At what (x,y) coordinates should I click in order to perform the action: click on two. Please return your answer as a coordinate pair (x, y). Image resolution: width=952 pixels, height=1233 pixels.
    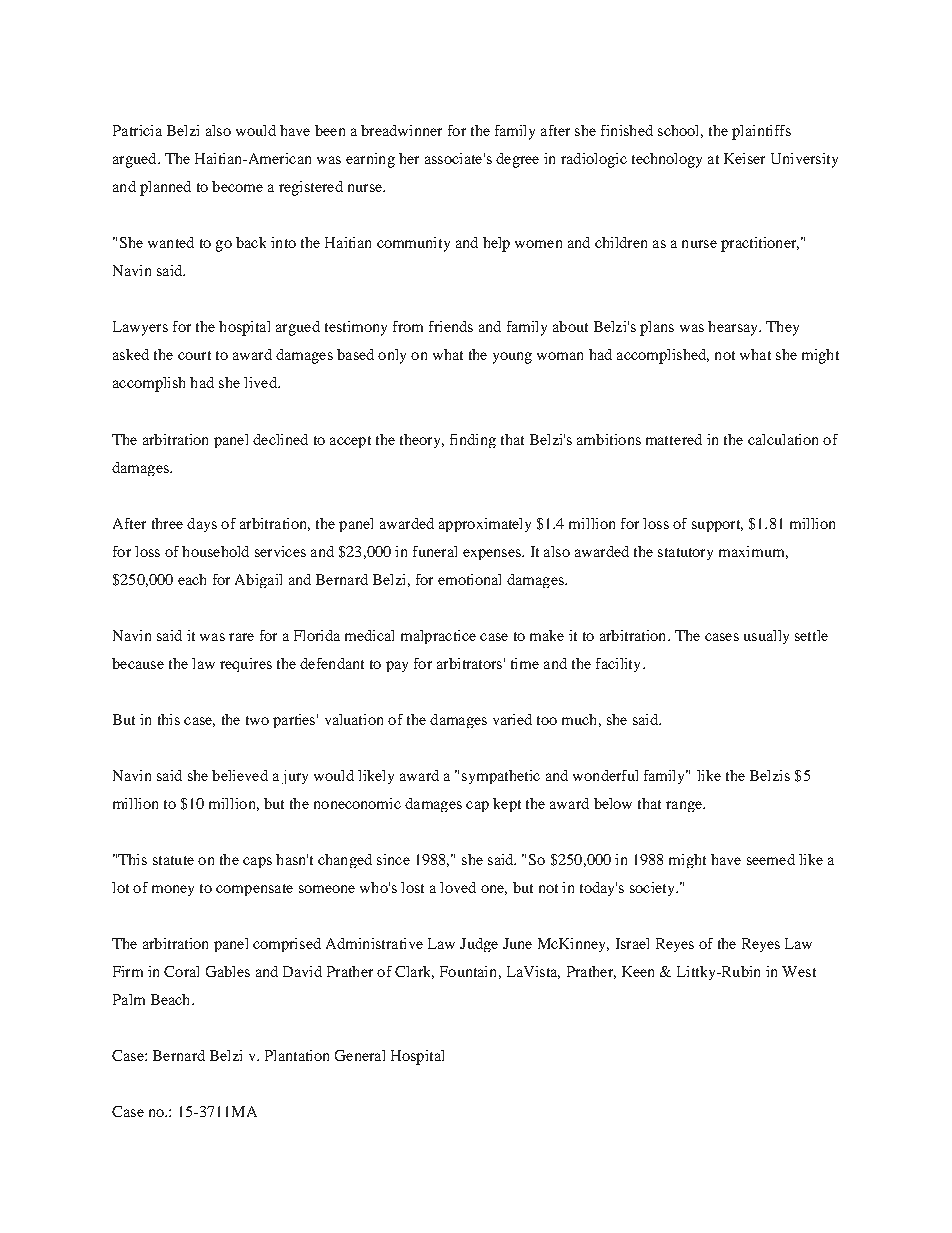
    Looking at the image, I should click on (257, 720).
